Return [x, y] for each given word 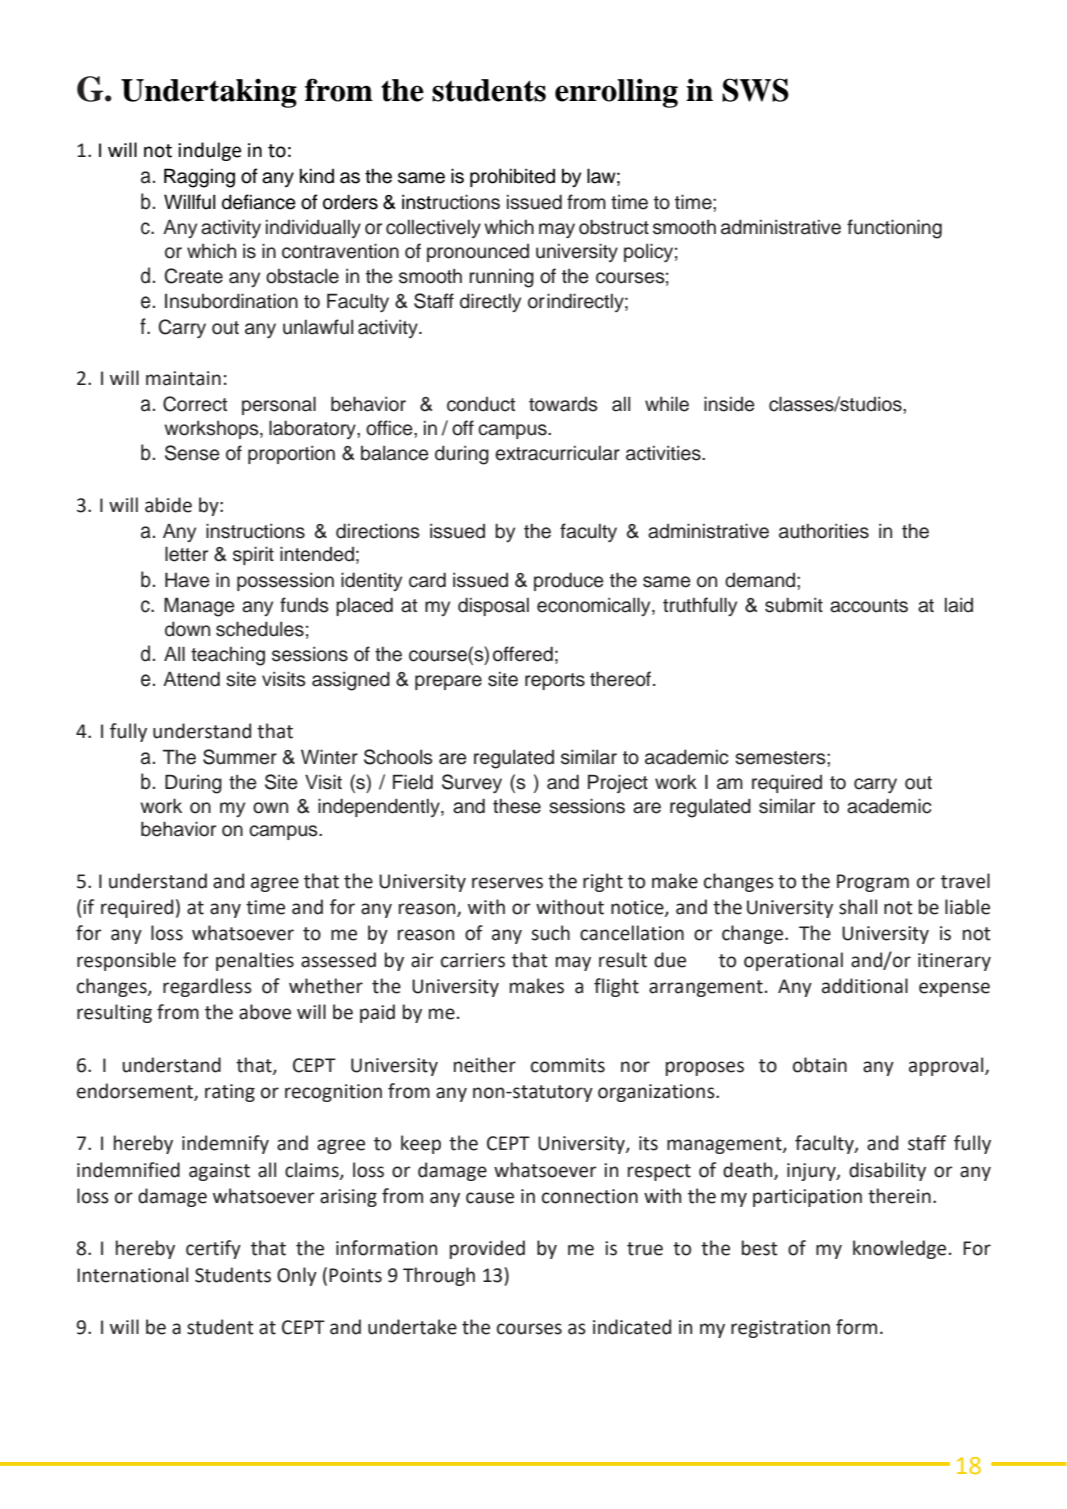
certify [213, 1249]
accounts [869, 606]
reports [555, 681]
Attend [191, 679]
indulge [209, 151]
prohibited [512, 177]
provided [487, 1249]
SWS [755, 90]
